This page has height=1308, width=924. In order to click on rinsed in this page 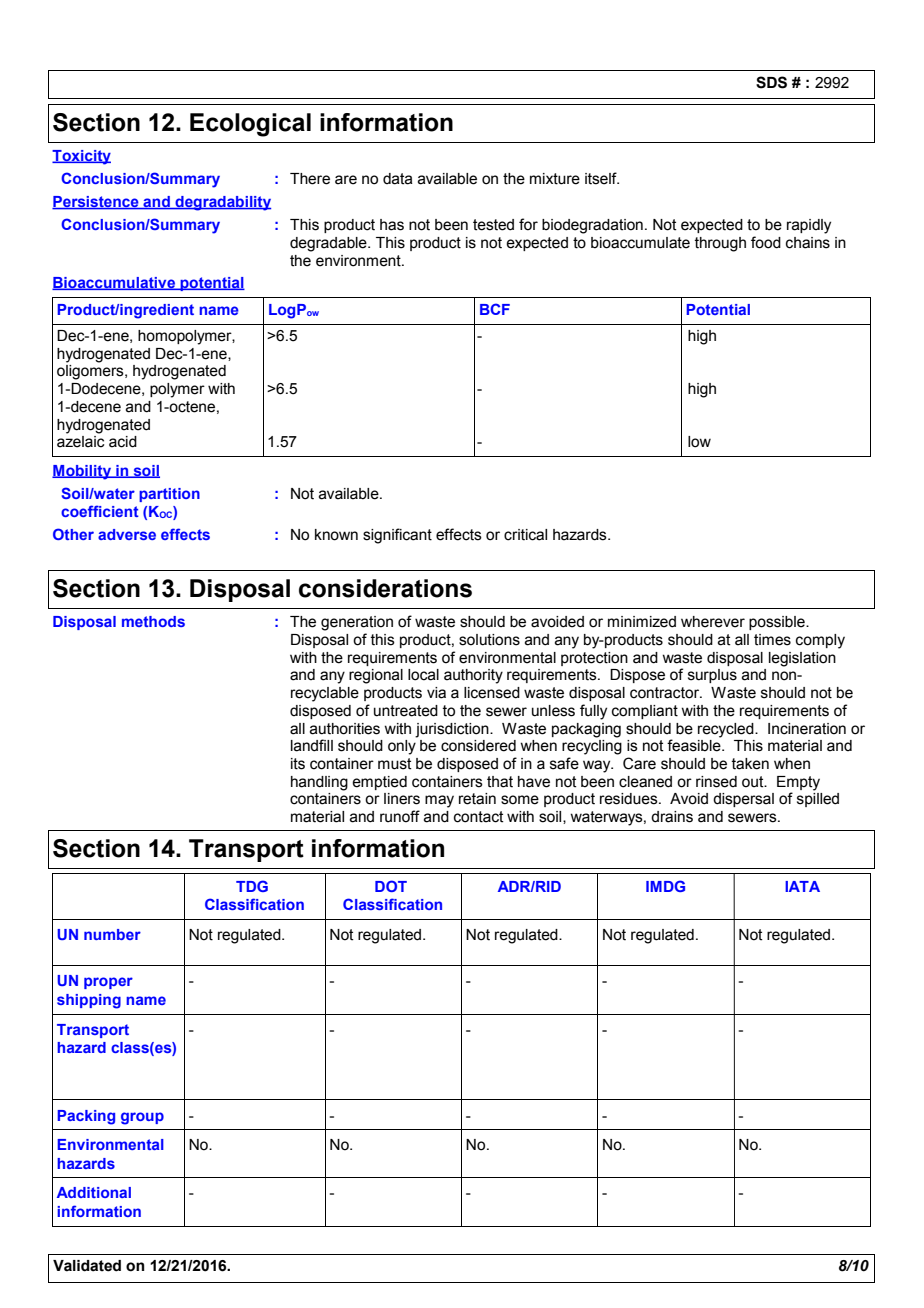, I will do `click(716, 782)`.
